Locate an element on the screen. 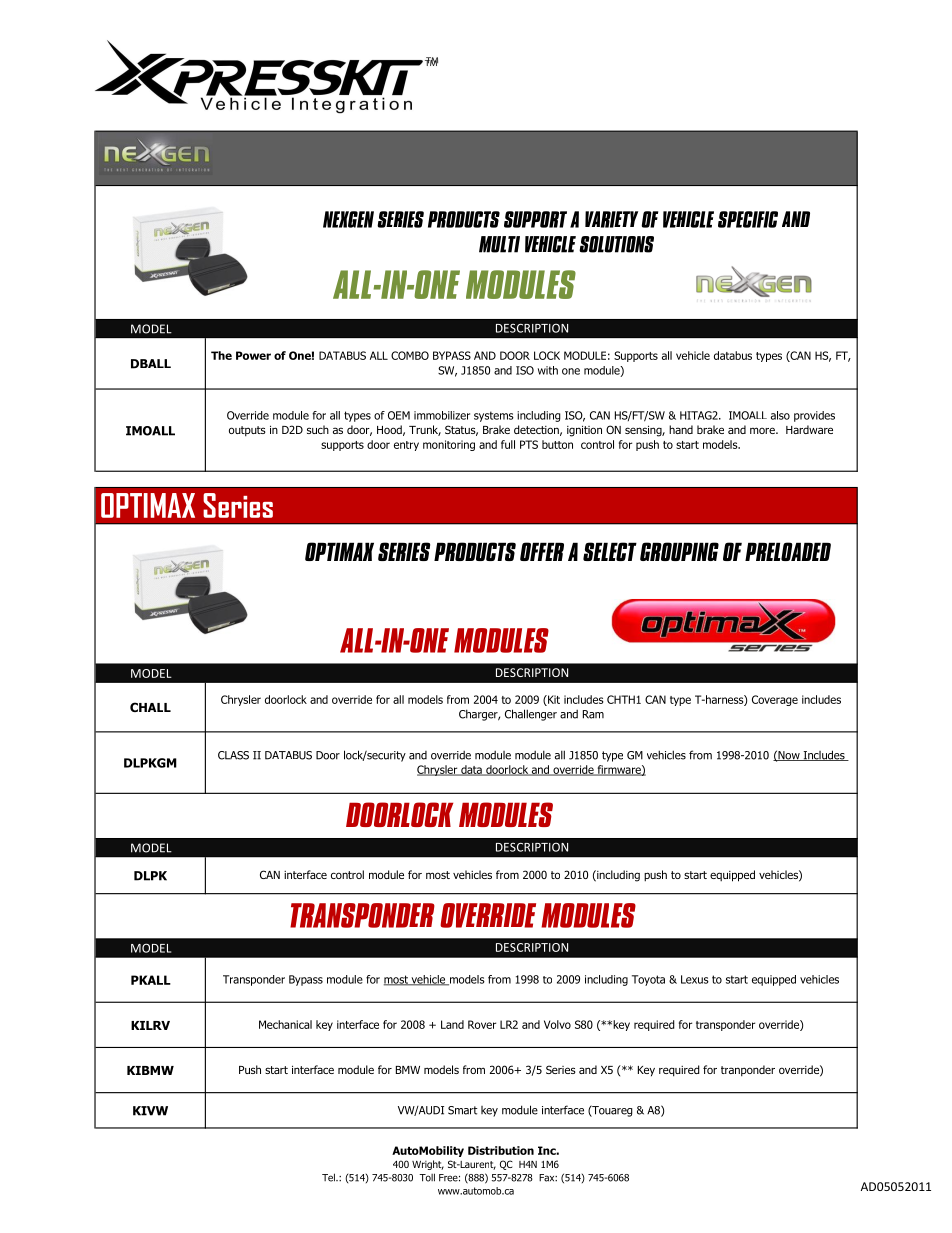 This screenshot has height=1233, width=952. Distribution is located at coordinates (501, 1150).
